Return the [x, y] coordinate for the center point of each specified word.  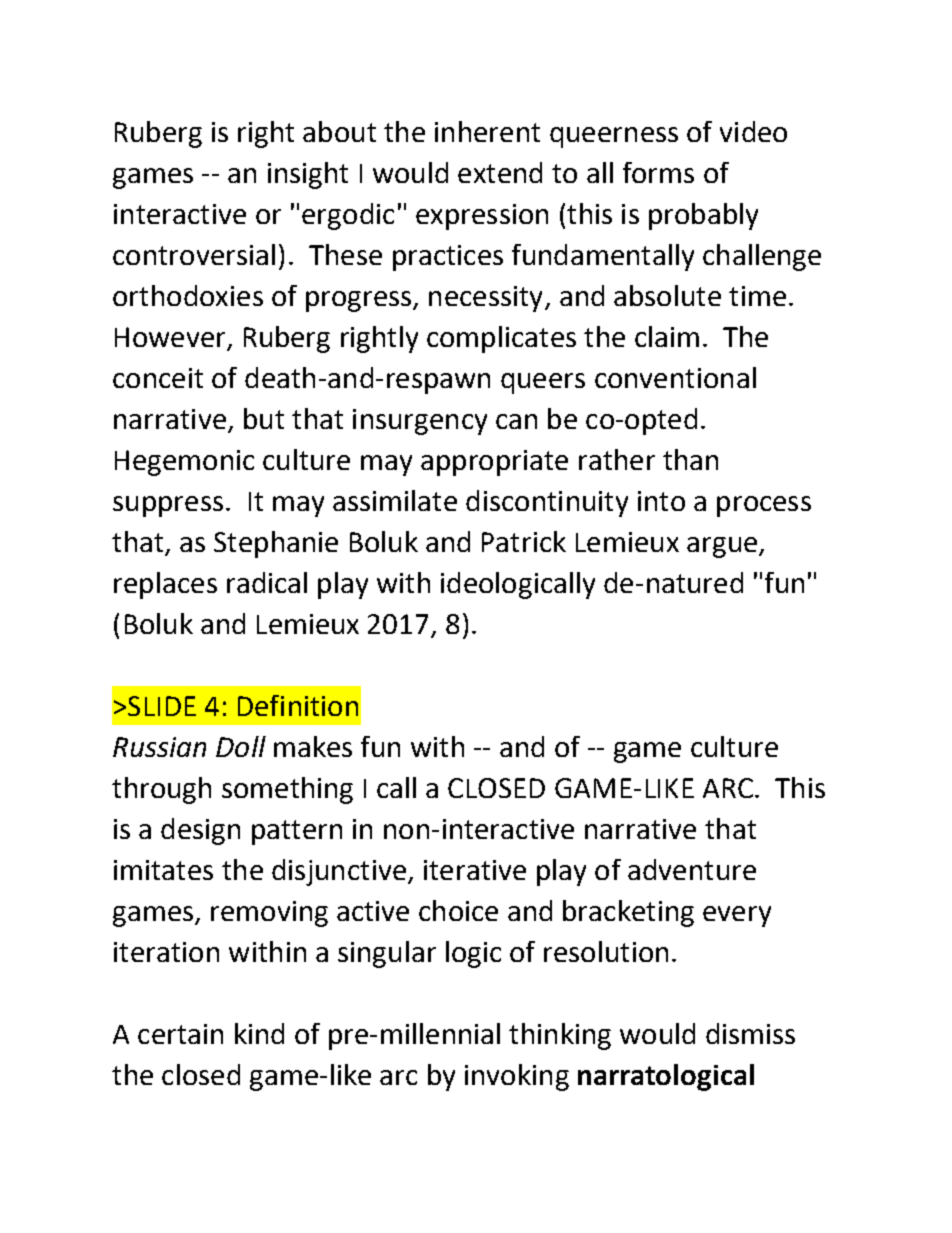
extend [500, 172]
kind [259, 1033]
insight [308, 175]
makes [313, 746]
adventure [692, 869]
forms [658, 172]
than [690, 459]
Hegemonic [184, 463]
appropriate [494, 463]
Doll [241, 746]
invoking [517, 1077]
